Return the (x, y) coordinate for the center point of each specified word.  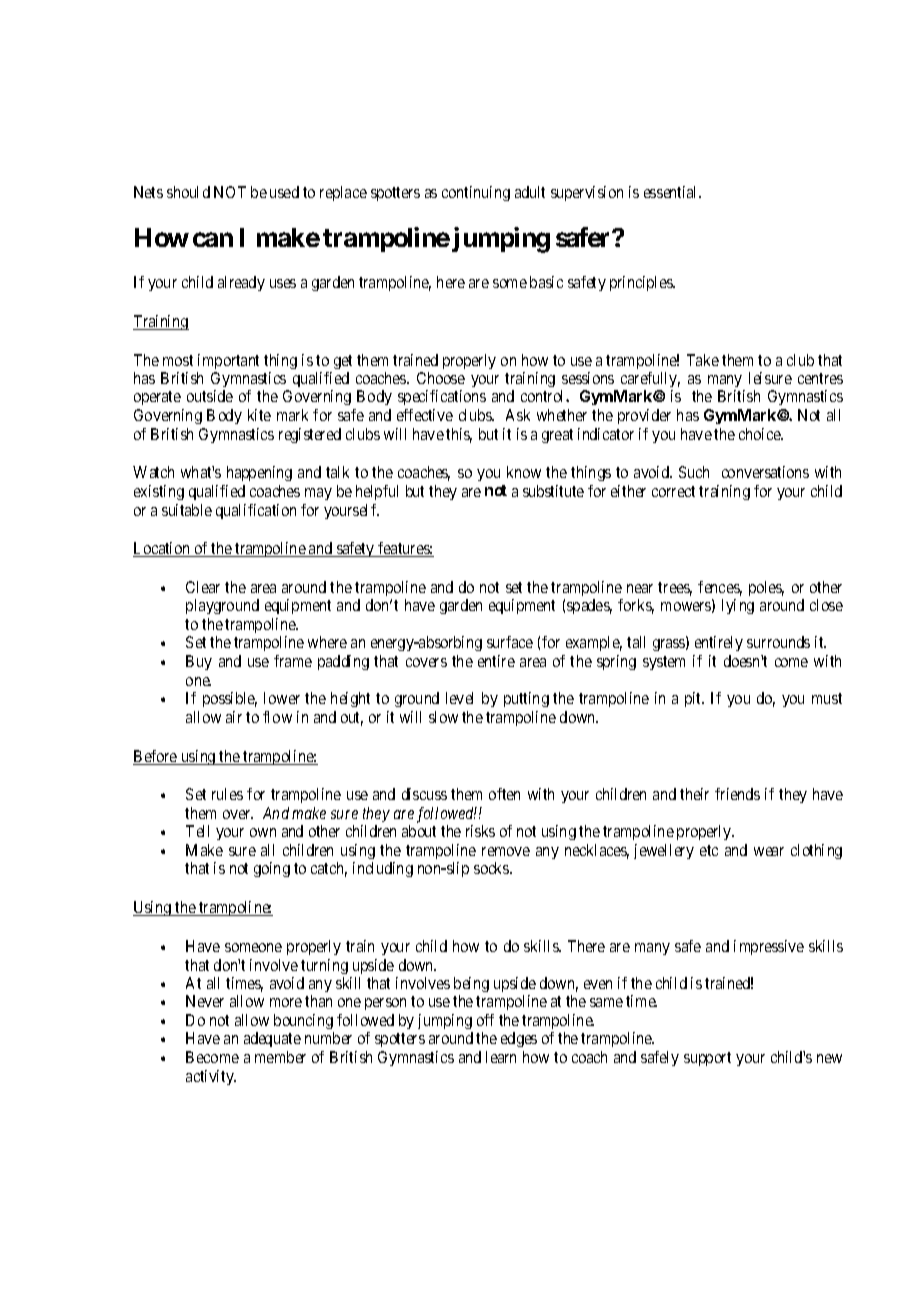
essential (672, 192)
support (707, 1059)
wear (769, 851)
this (459, 435)
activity (211, 1077)
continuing (476, 193)
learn (501, 1057)
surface (510, 642)
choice (761, 434)
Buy (199, 662)
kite (259, 415)
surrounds (778, 642)
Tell (197, 831)
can (213, 239)
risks (480, 831)
